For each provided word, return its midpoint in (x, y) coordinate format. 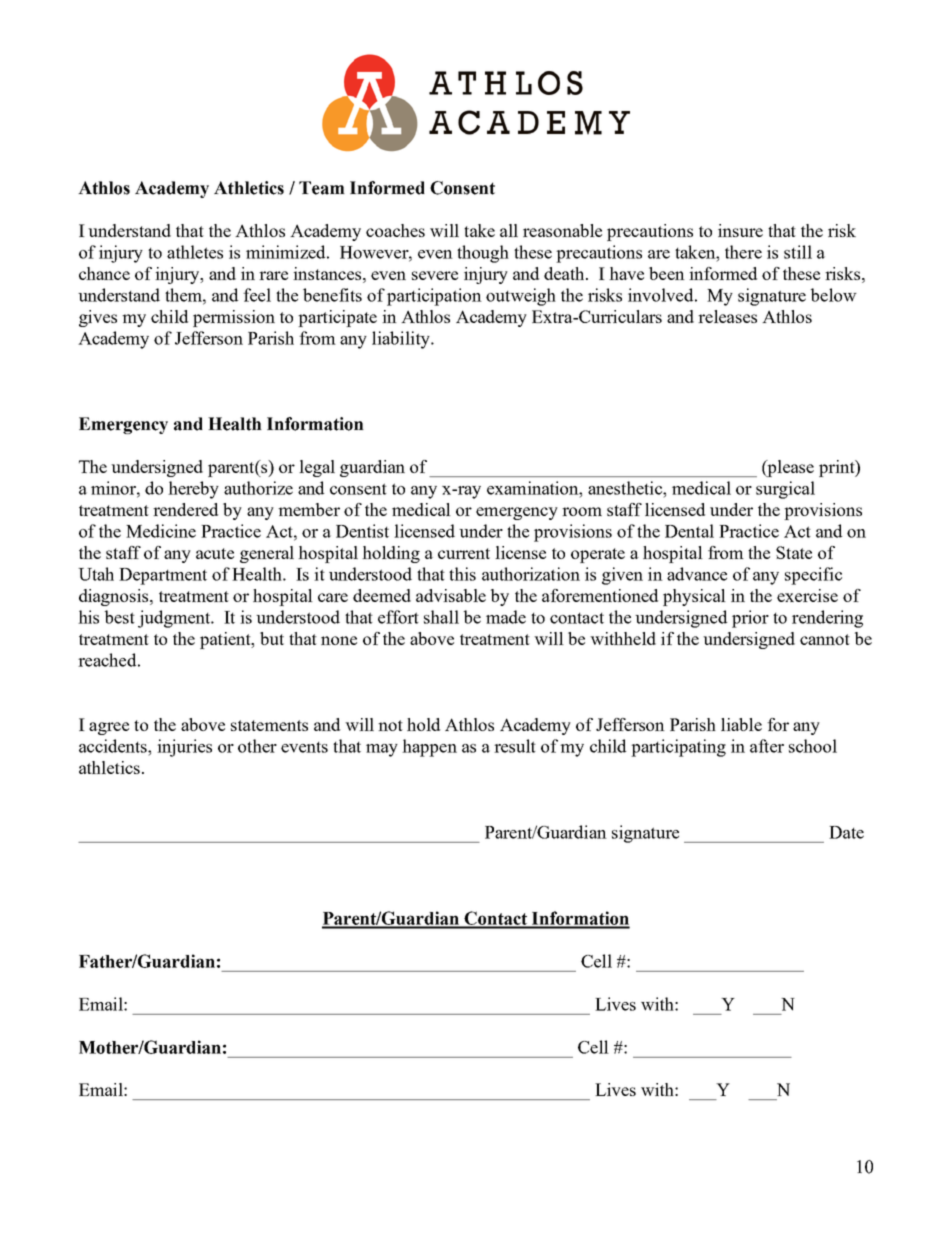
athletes (195, 252)
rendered (185, 509)
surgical (785, 490)
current (464, 553)
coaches (395, 230)
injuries (184, 748)
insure (740, 230)
